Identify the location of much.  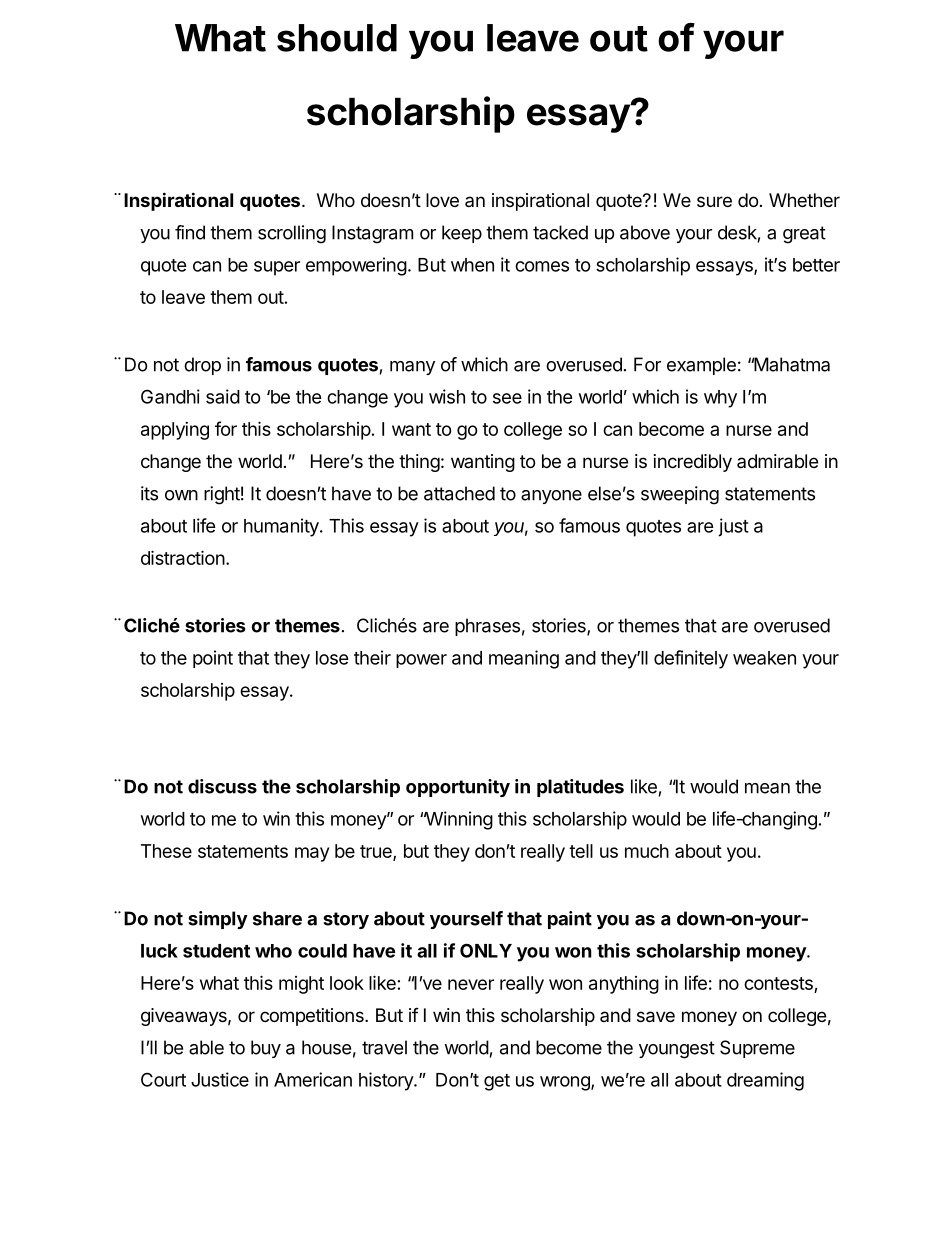
(647, 851).
